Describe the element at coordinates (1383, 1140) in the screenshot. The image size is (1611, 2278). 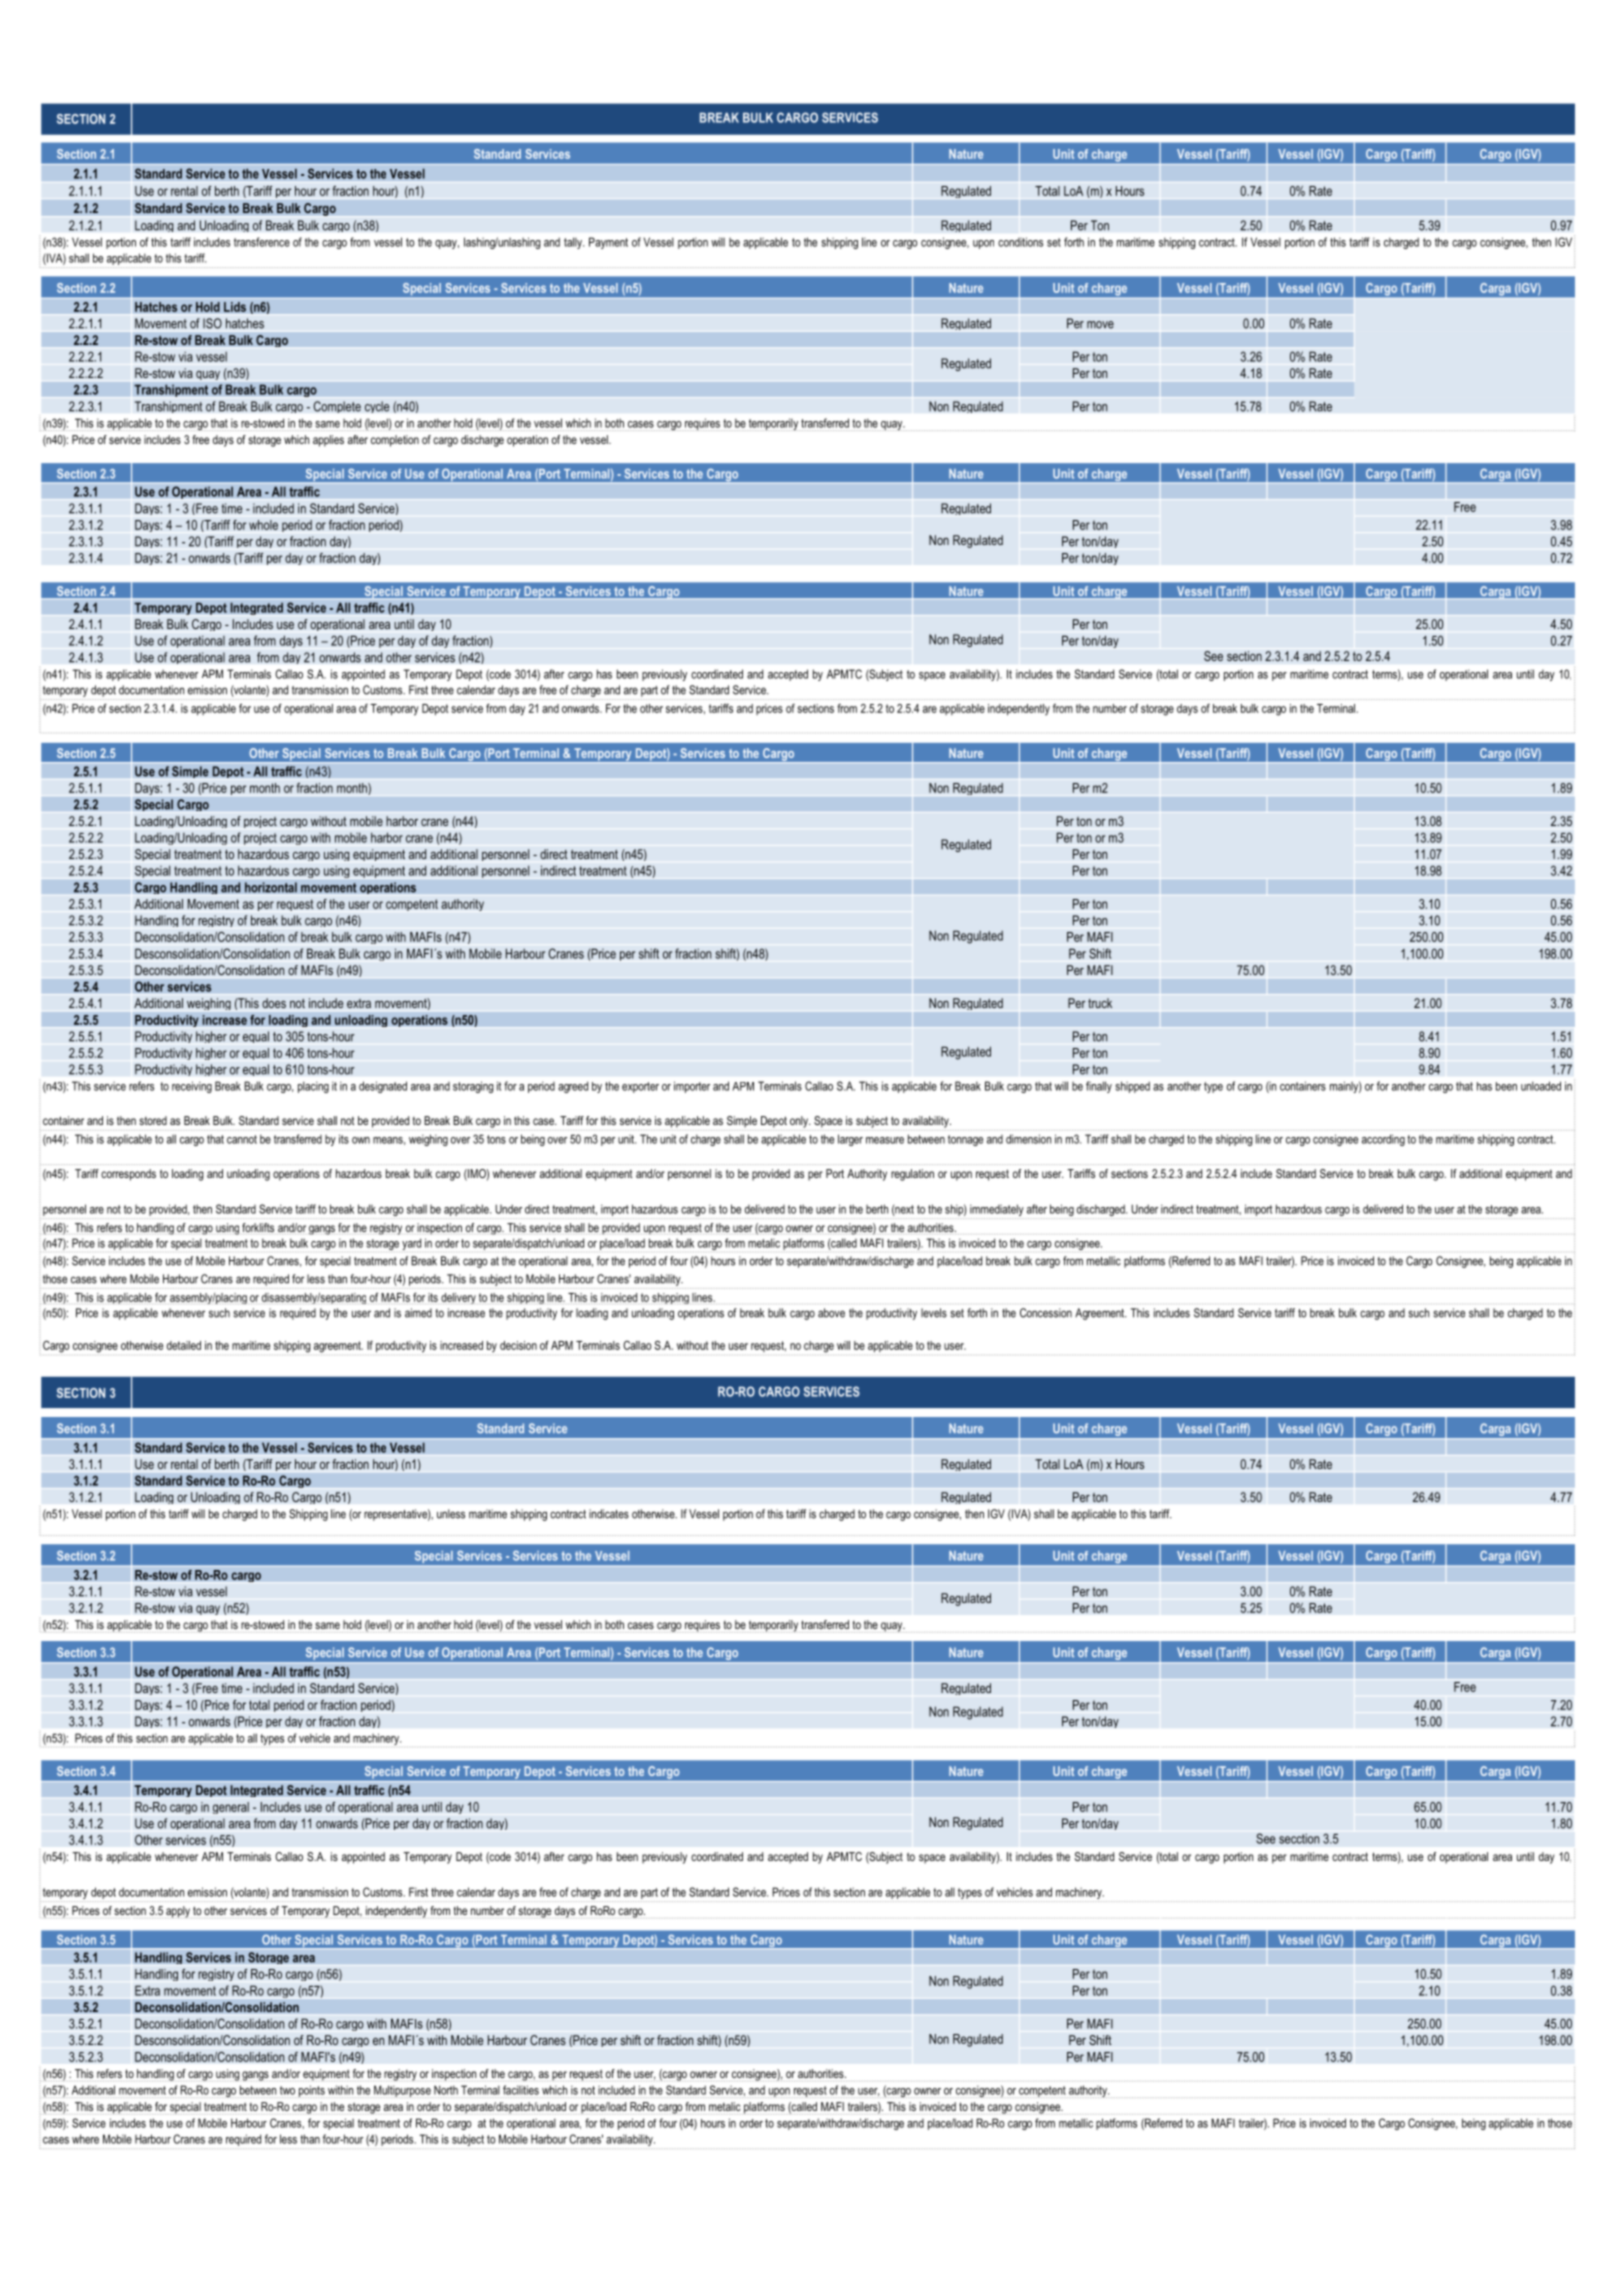
I see `according` at that location.
